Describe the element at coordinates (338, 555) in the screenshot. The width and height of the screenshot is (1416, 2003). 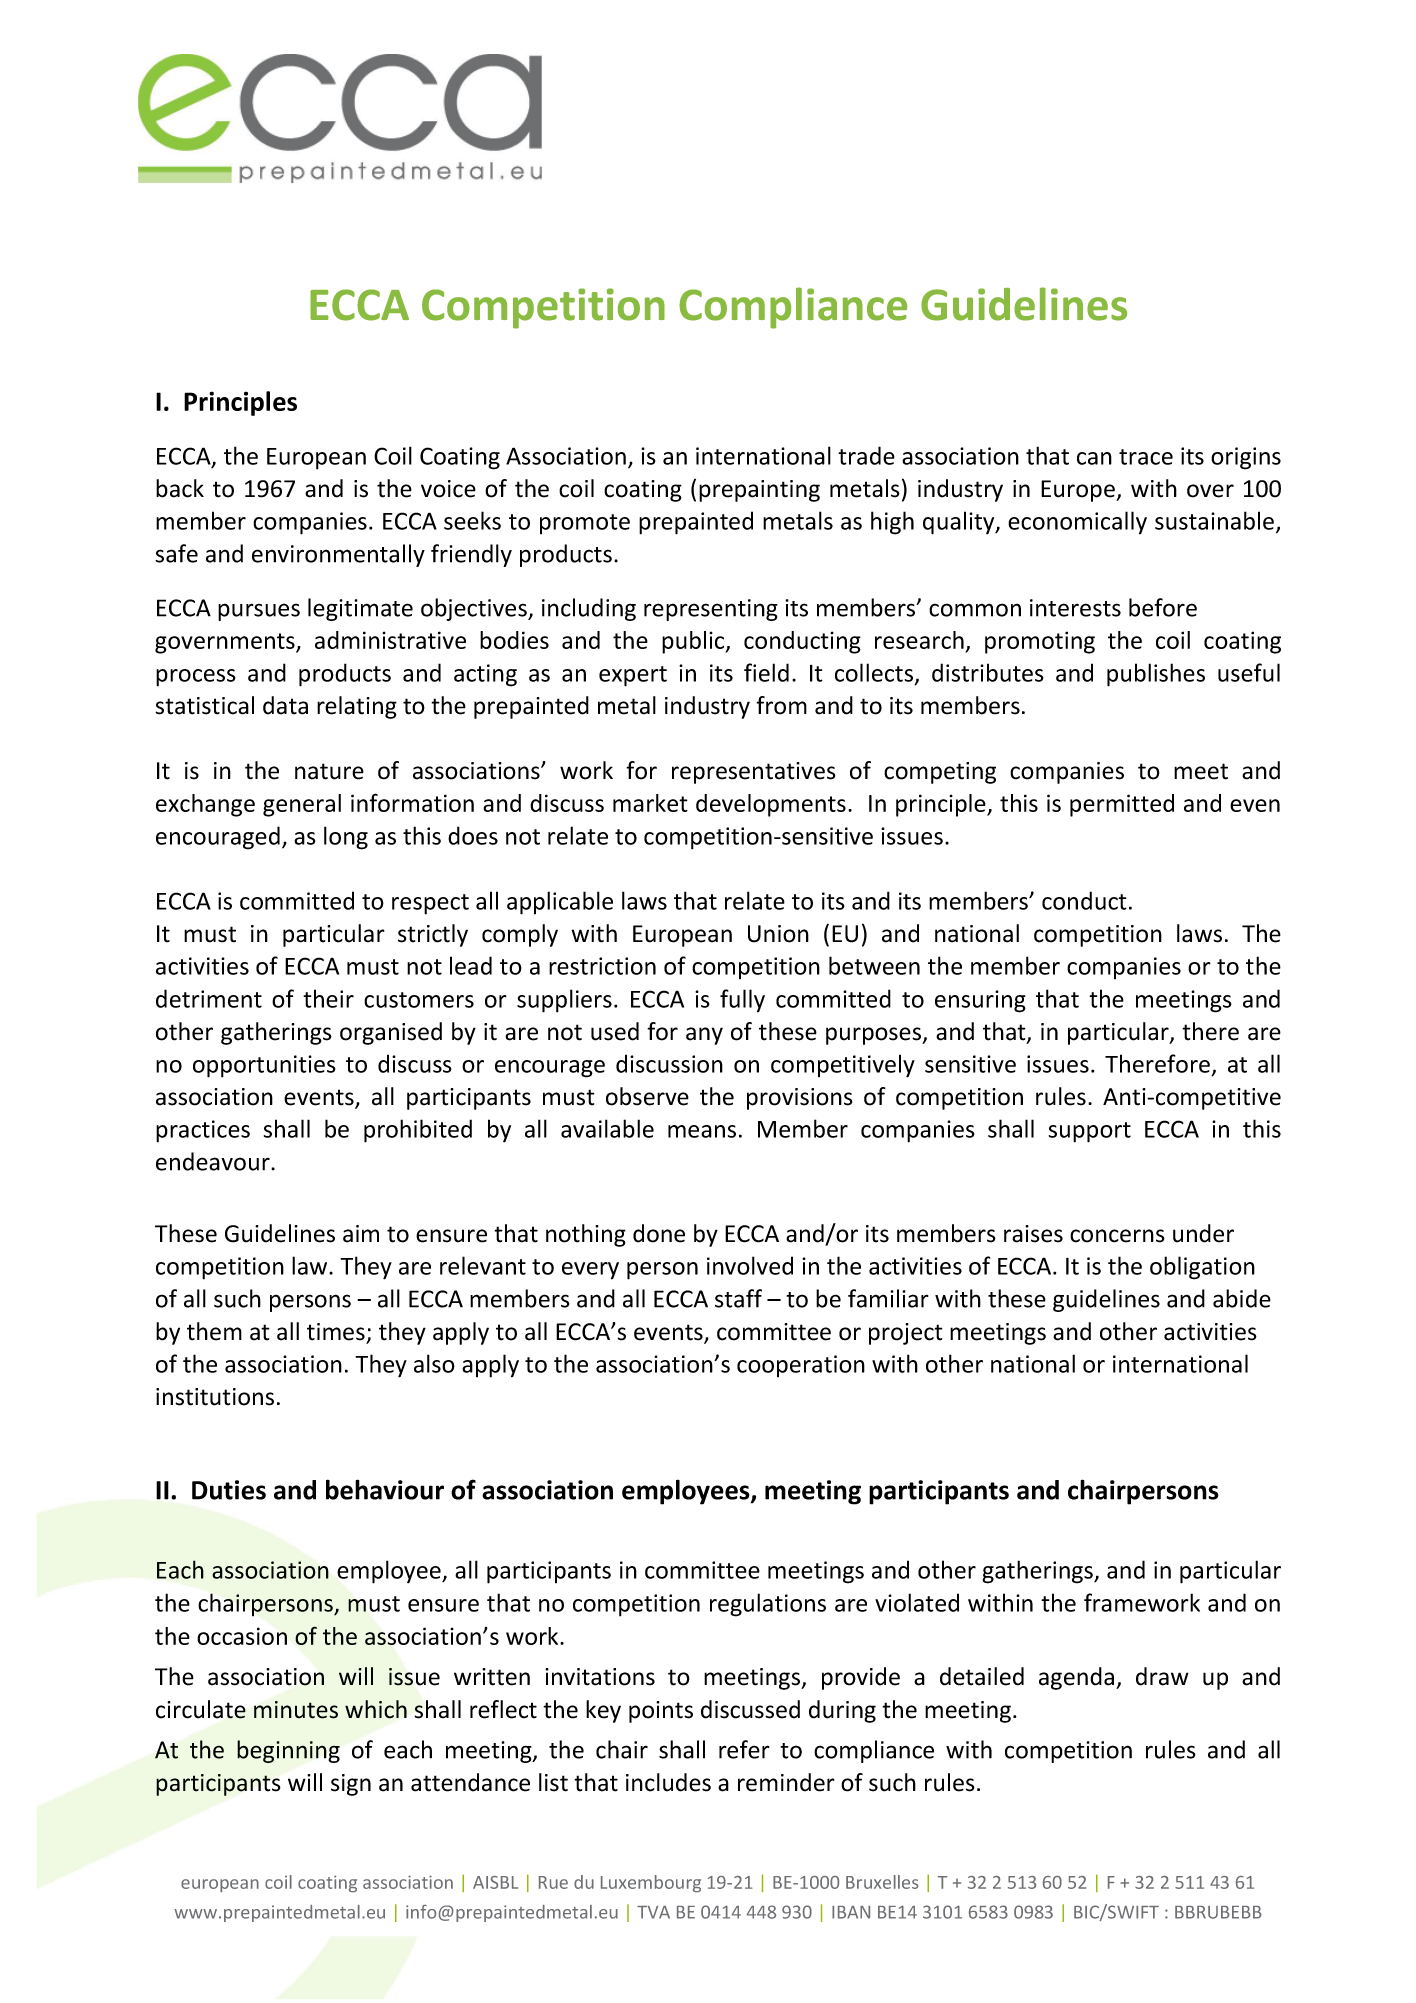
I see `environmentally` at that location.
